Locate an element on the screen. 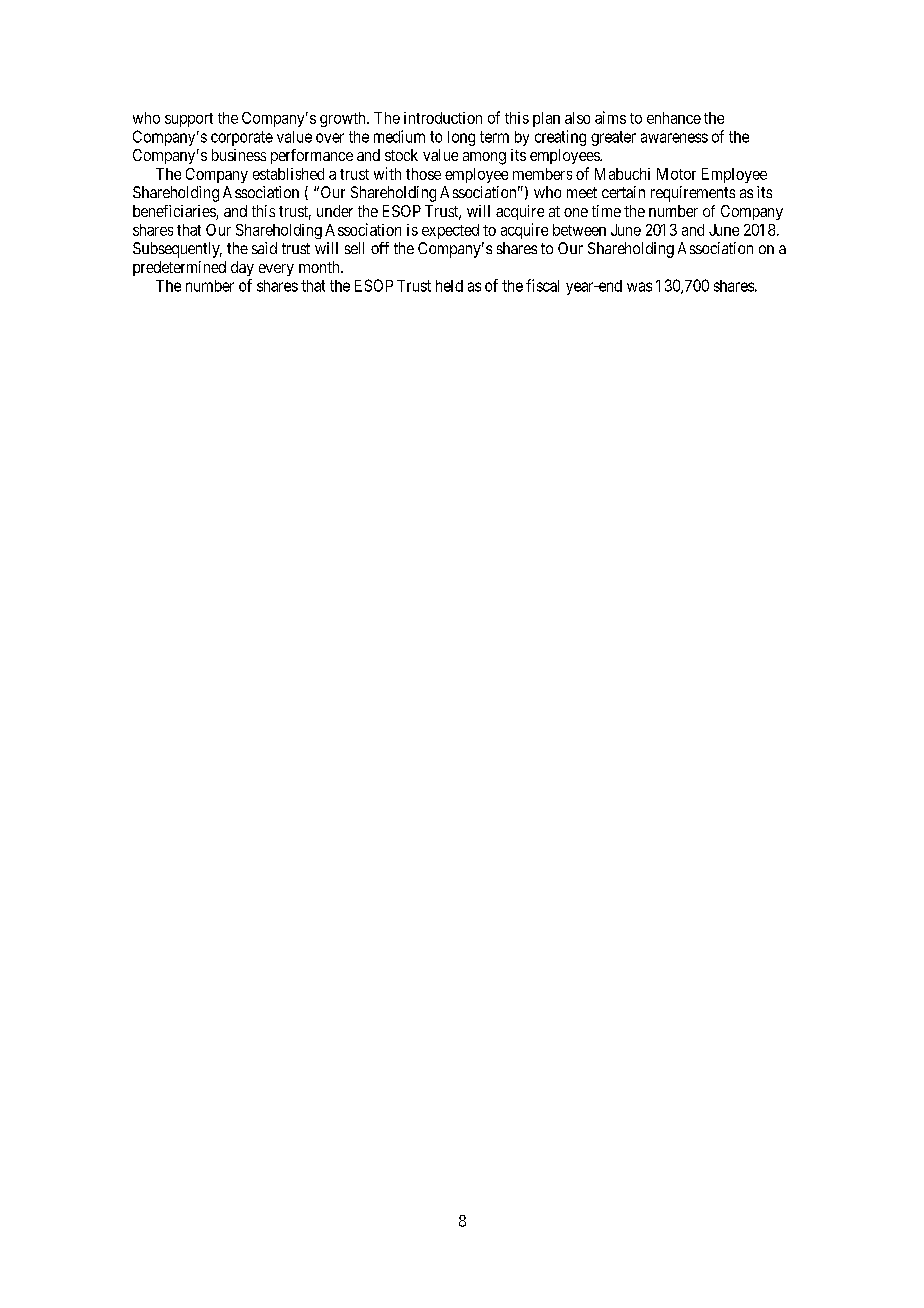 The height and width of the screenshot is (1308, 924). introduction is located at coordinates (443, 118).
